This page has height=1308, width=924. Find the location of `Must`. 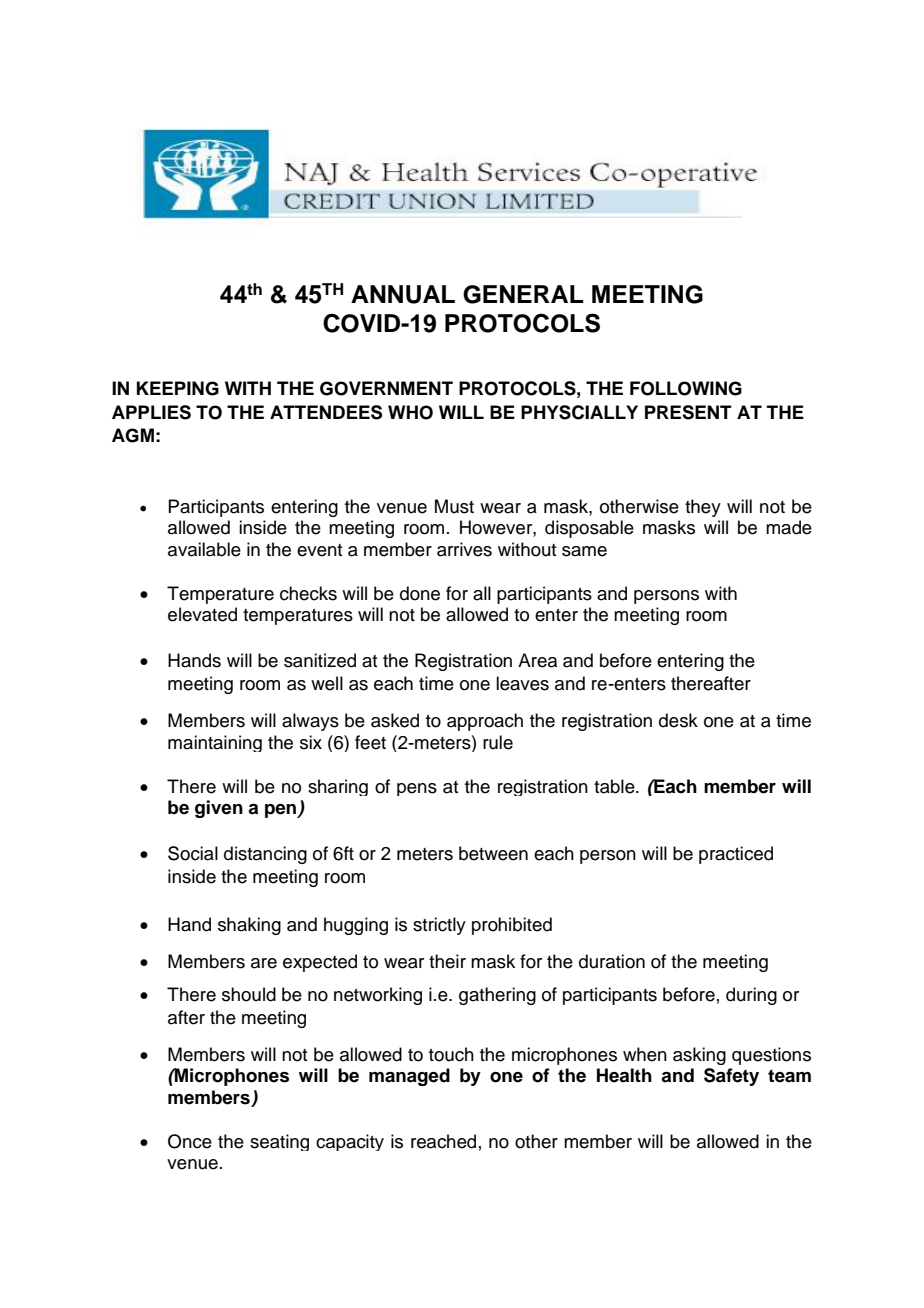

Must is located at coordinates (454, 506).
